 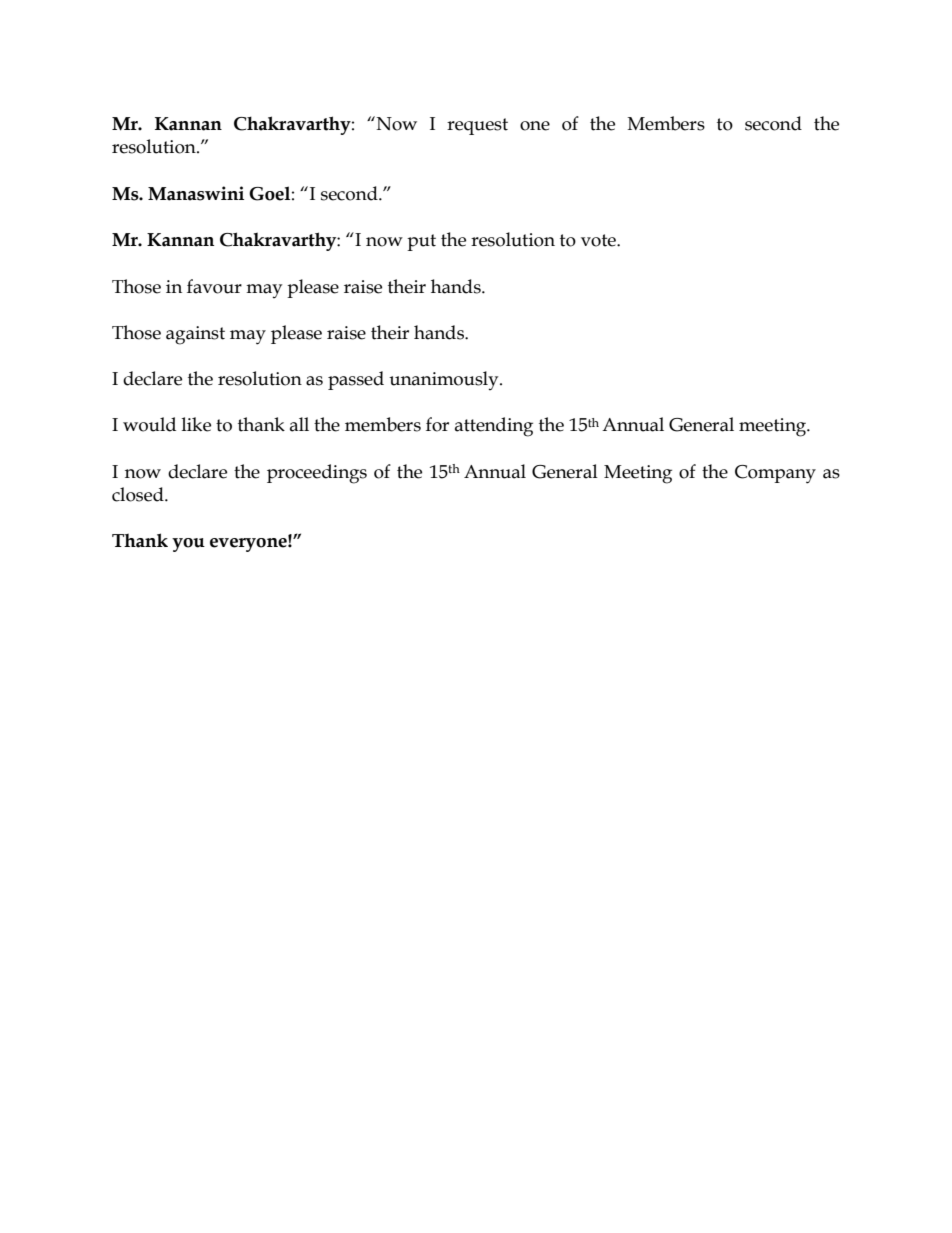 I want to click on vote, so click(x=599, y=240).
